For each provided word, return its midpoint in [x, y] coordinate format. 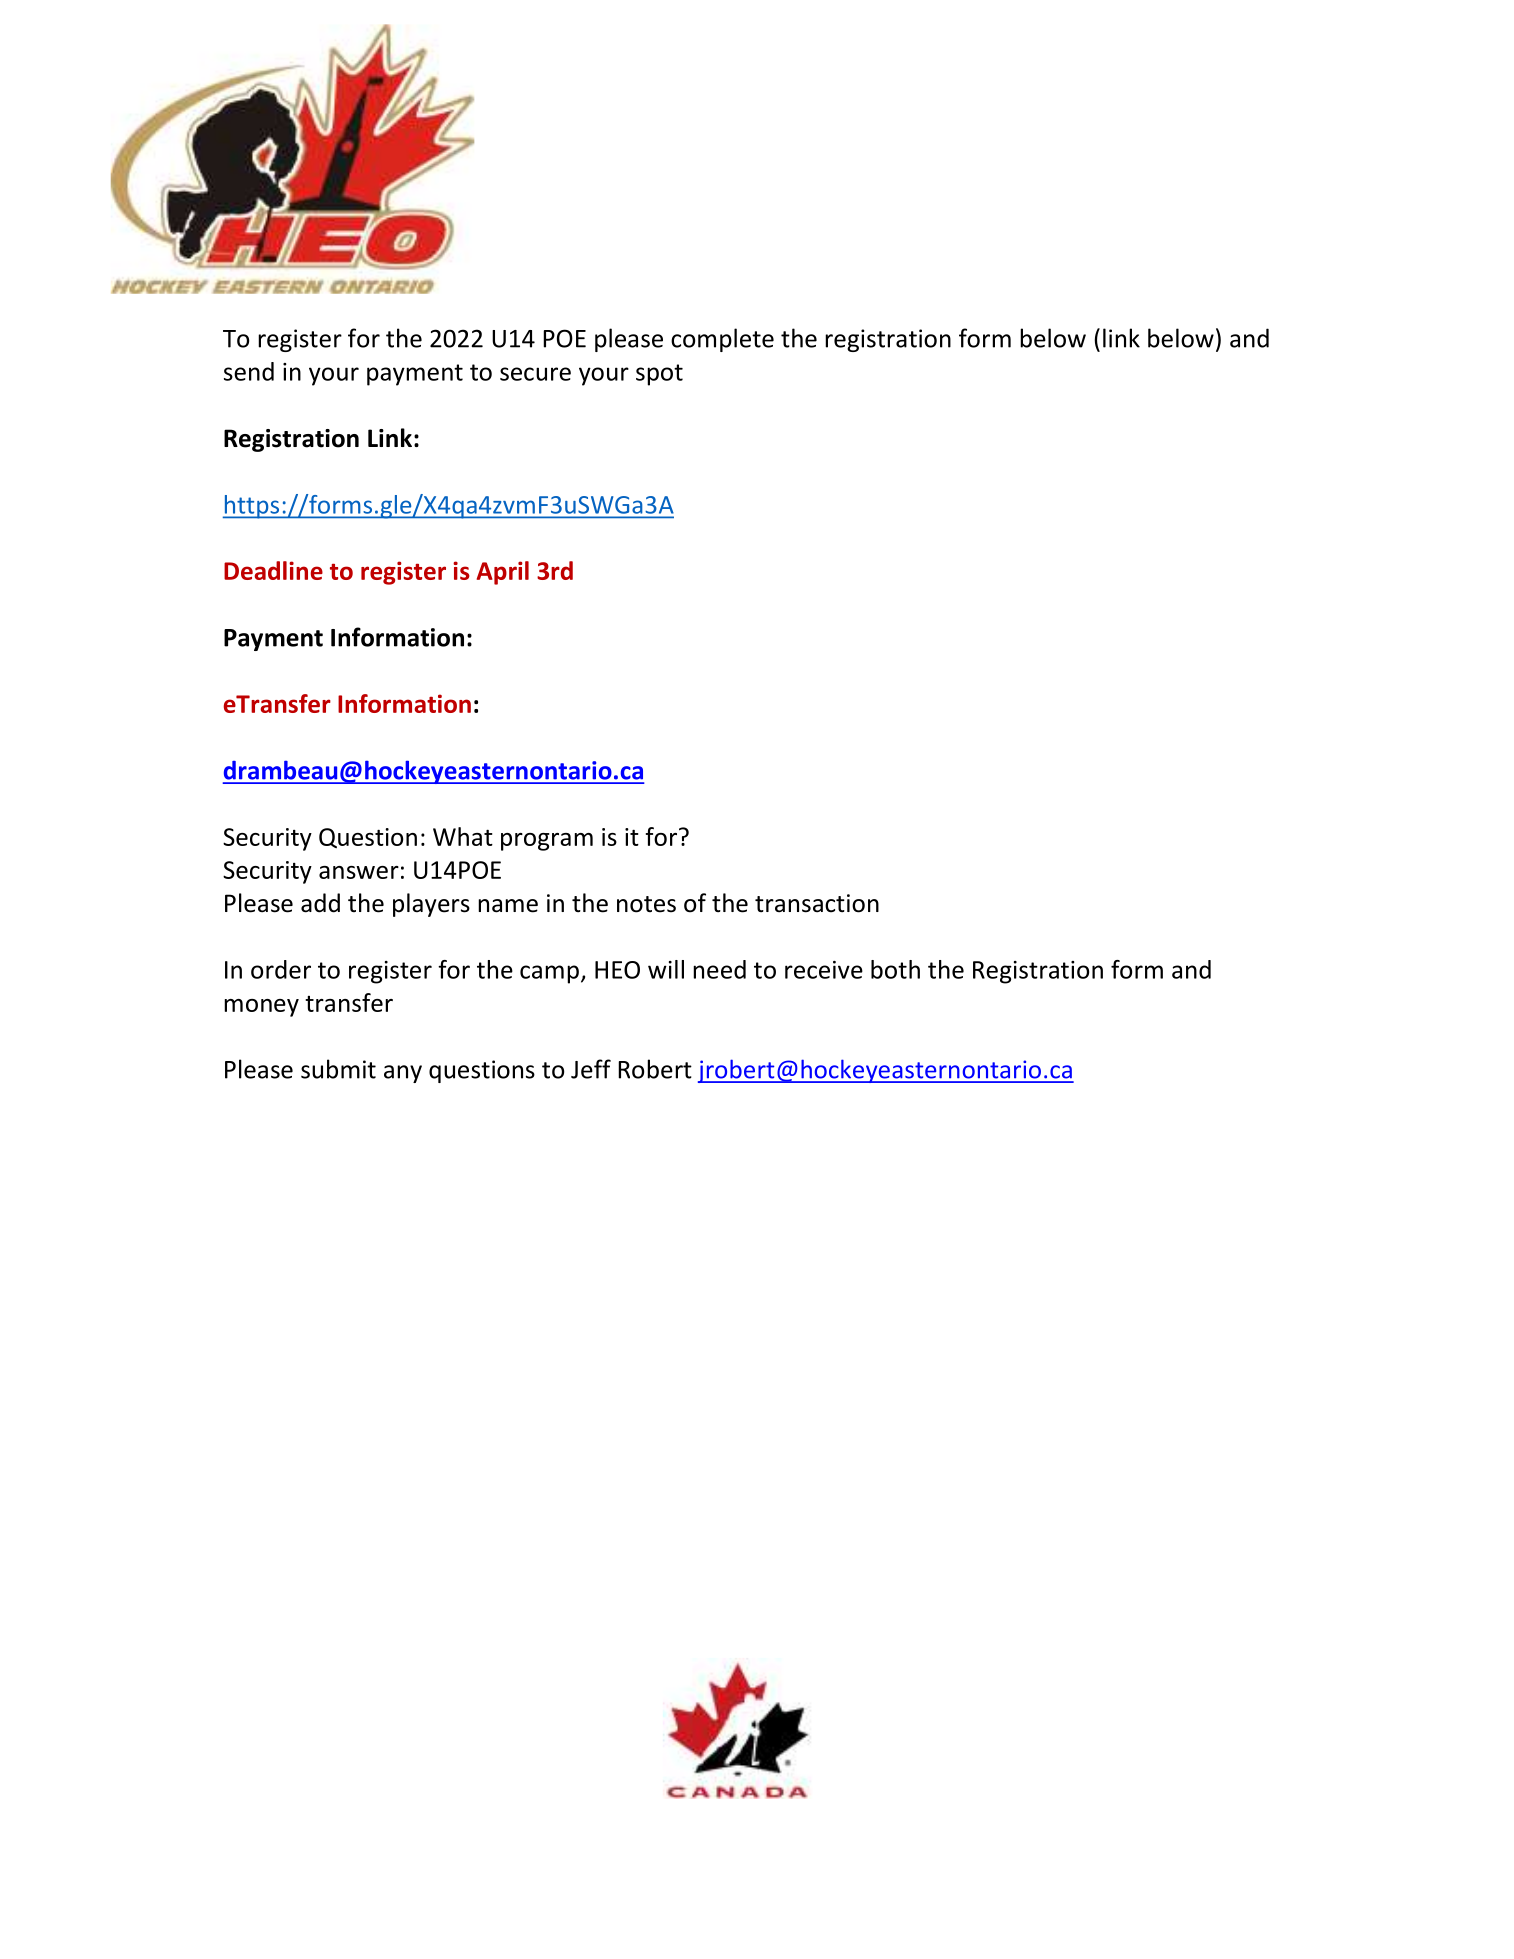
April [503, 573]
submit [338, 1069]
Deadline [273, 570]
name [508, 906]
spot [659, 375]
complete [722, 340]
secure [535, 374]
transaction [817, 903]
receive [824, 970]
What [463, 836]
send [249, 371]
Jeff [591, 1069]
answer [359, 872]
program [547, 842]
